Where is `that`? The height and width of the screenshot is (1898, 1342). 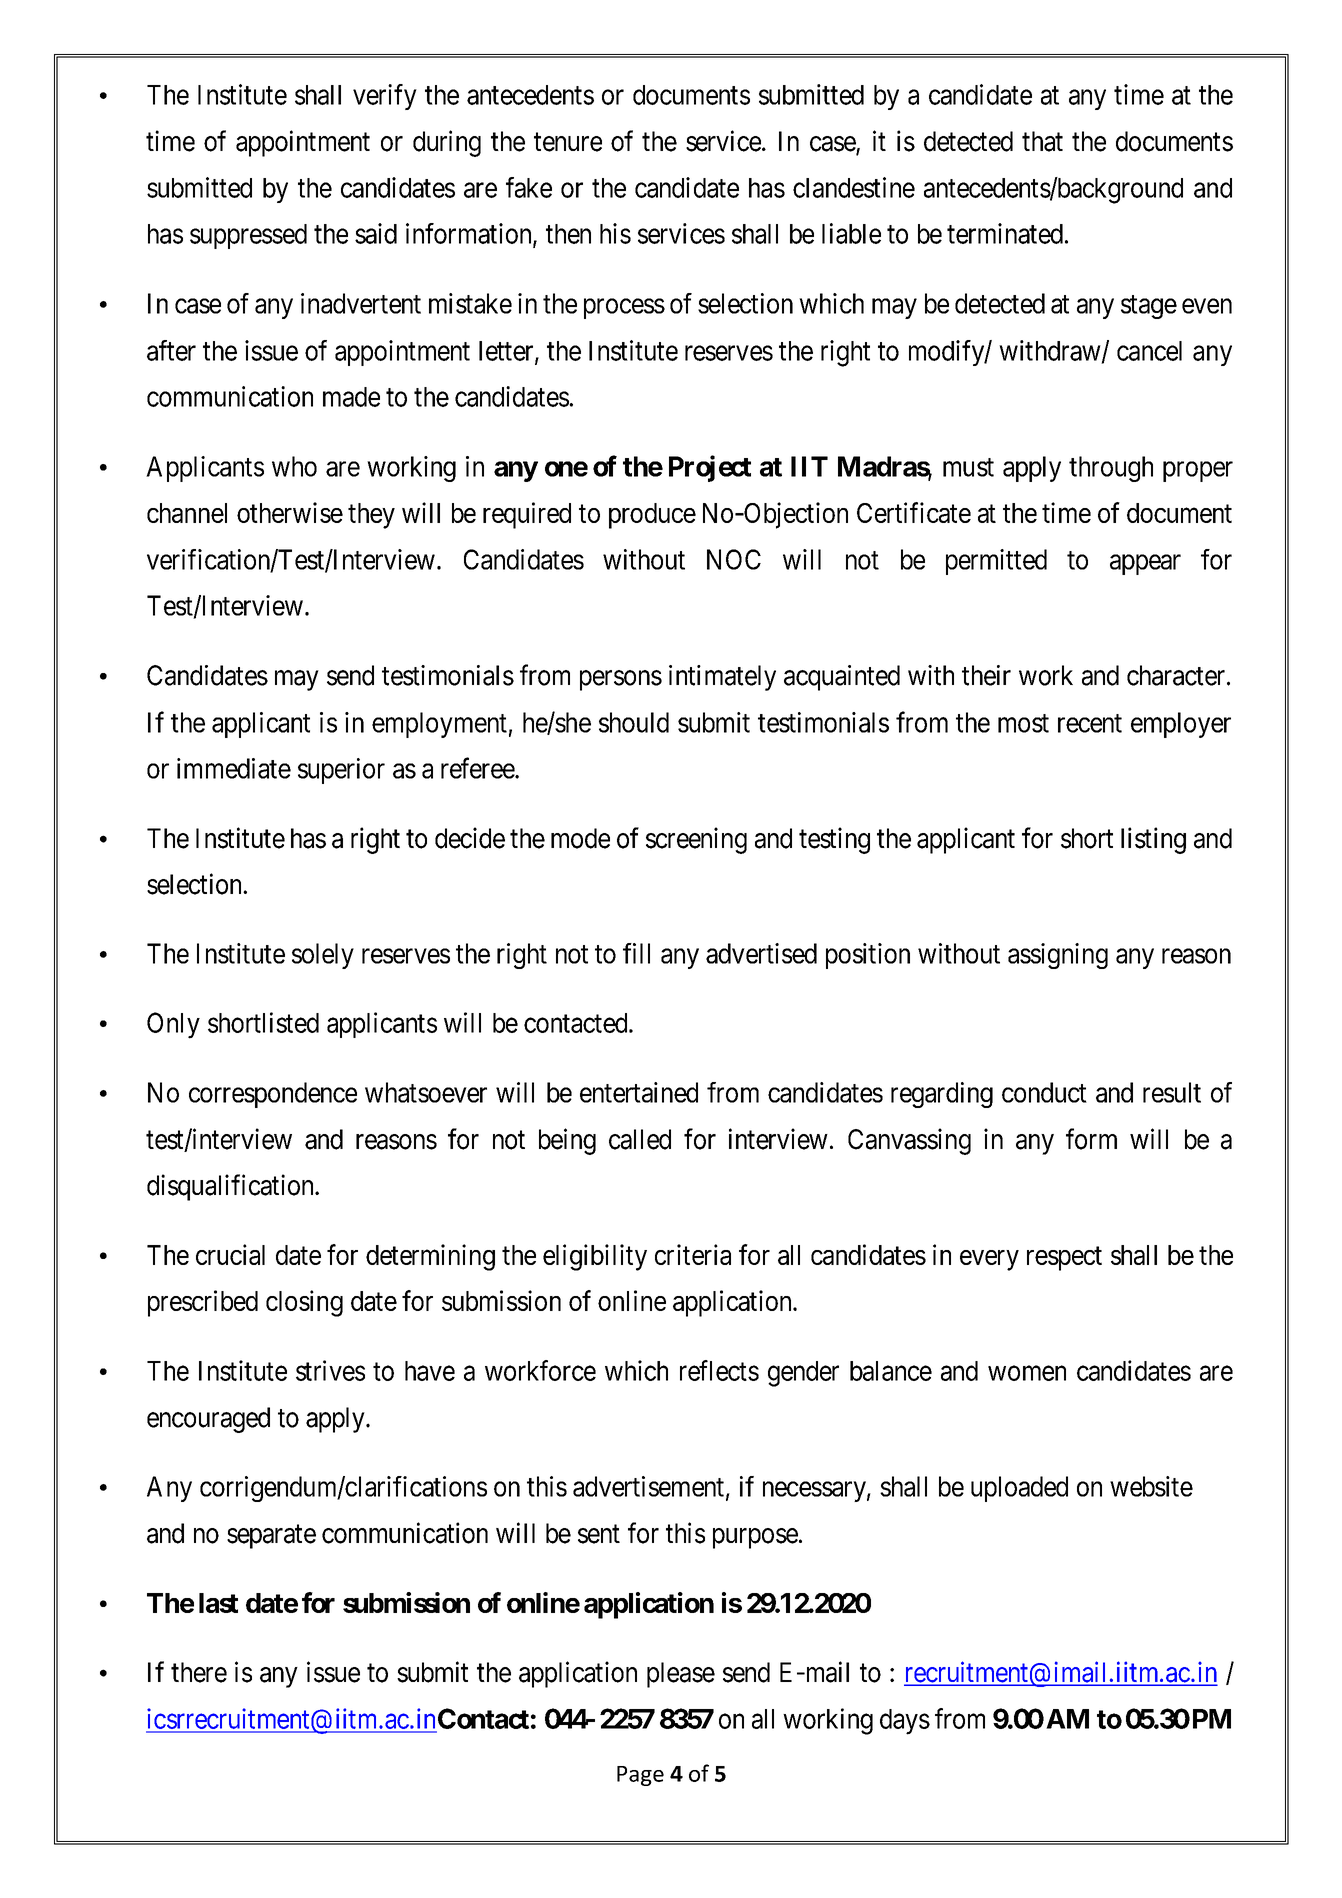 that is located at coordinates (1042, 141).
